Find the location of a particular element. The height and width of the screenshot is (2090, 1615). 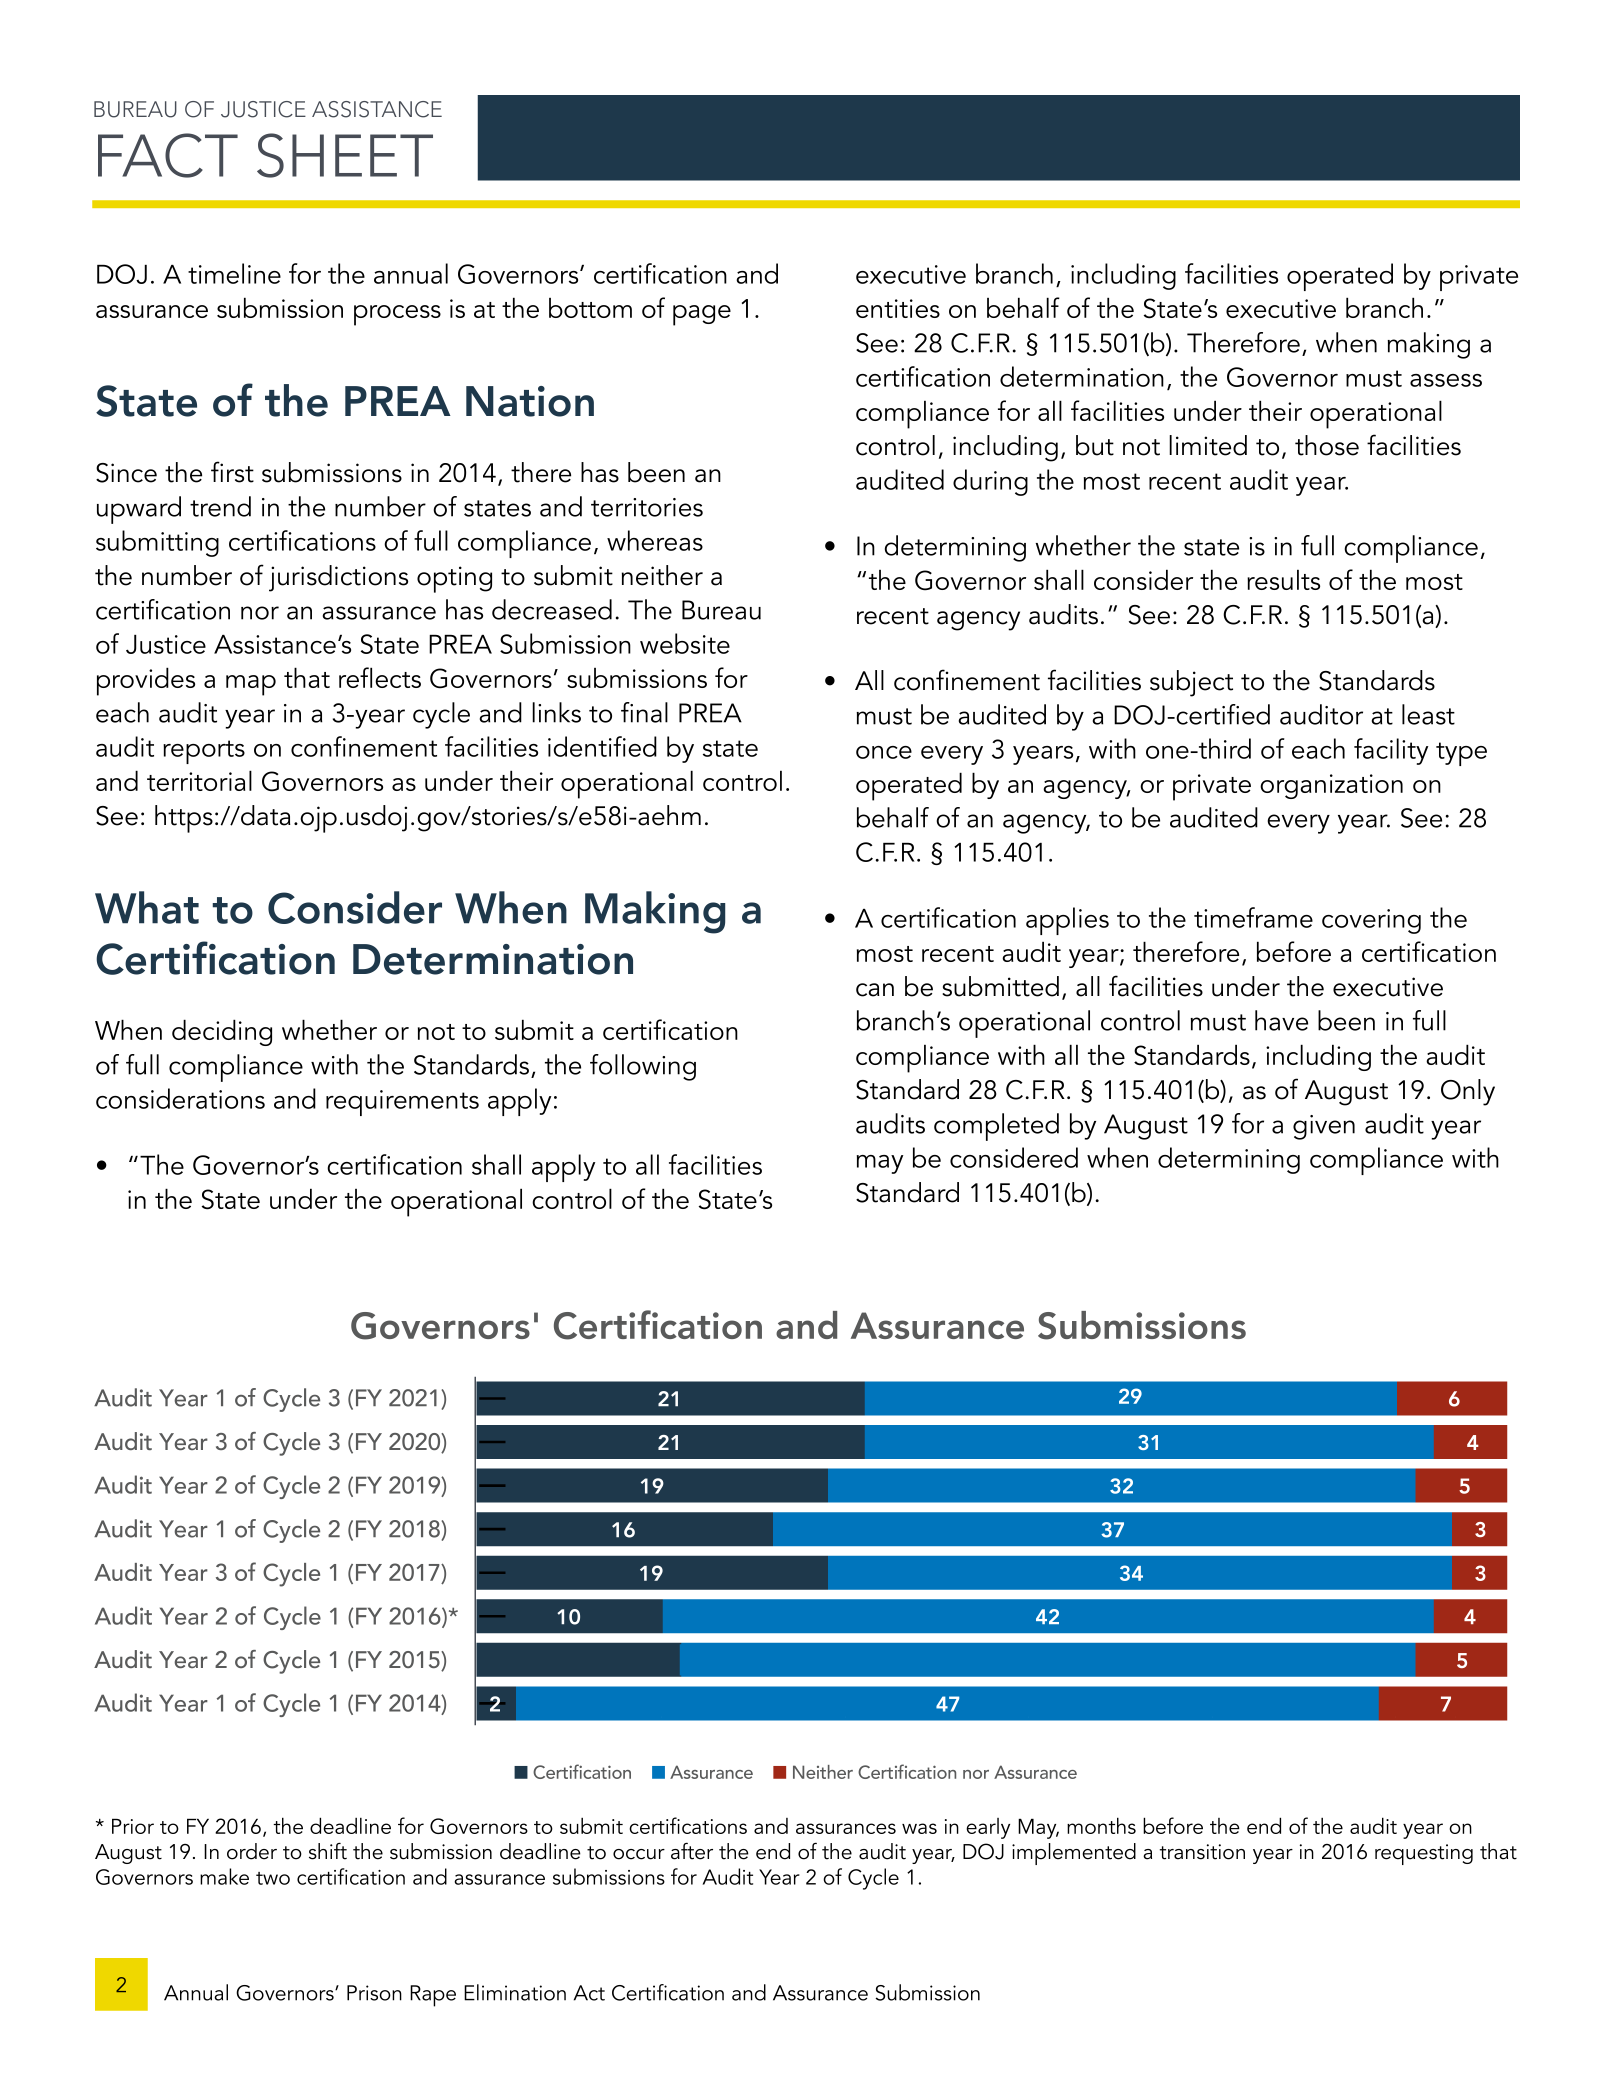

timeframe is located at coordinates (1253, 917).
